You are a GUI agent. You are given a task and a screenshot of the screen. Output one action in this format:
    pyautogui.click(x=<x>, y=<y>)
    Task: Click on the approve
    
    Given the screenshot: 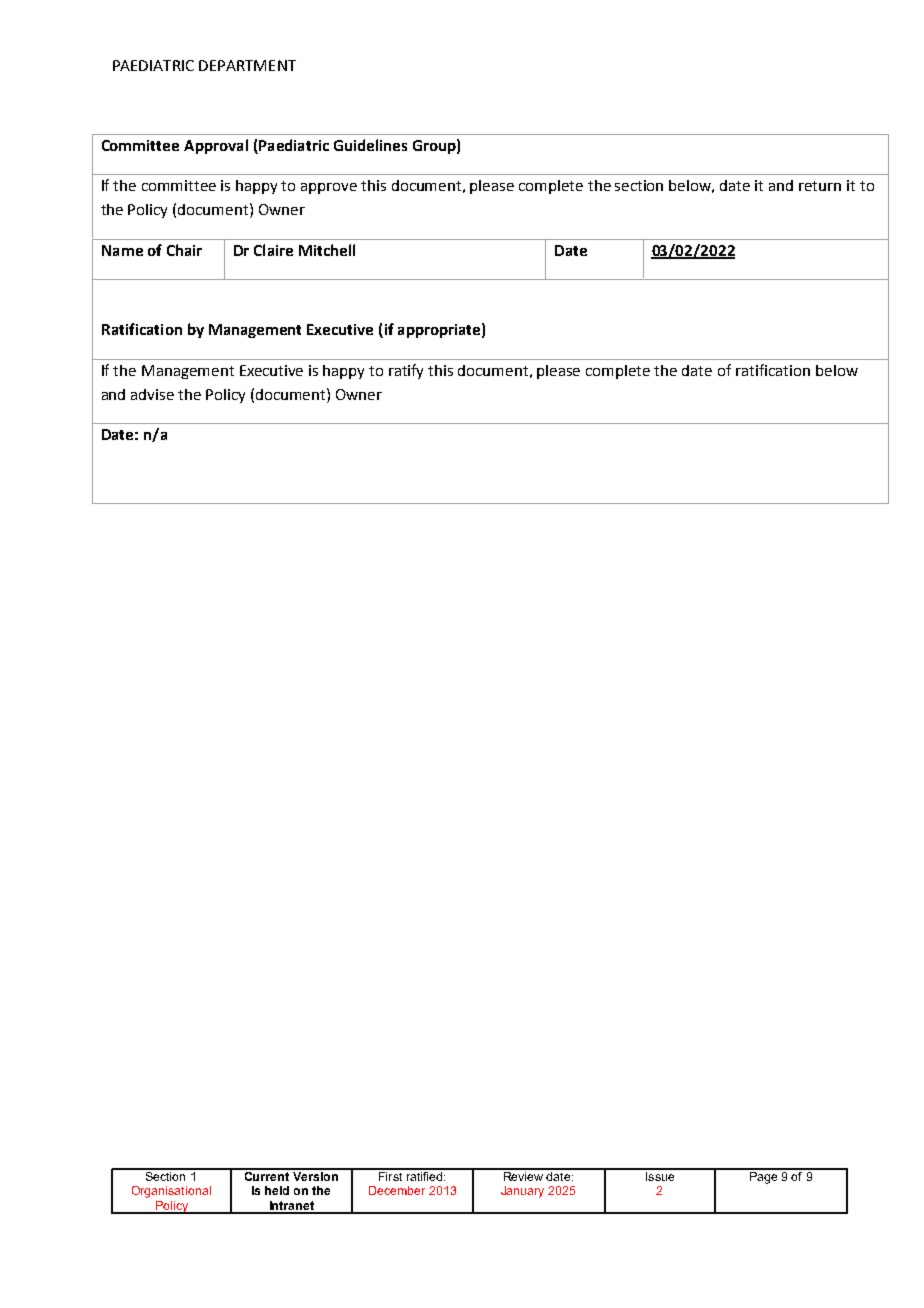 What is the action you would take?
    pyautogui.click(x=329, y=188)
